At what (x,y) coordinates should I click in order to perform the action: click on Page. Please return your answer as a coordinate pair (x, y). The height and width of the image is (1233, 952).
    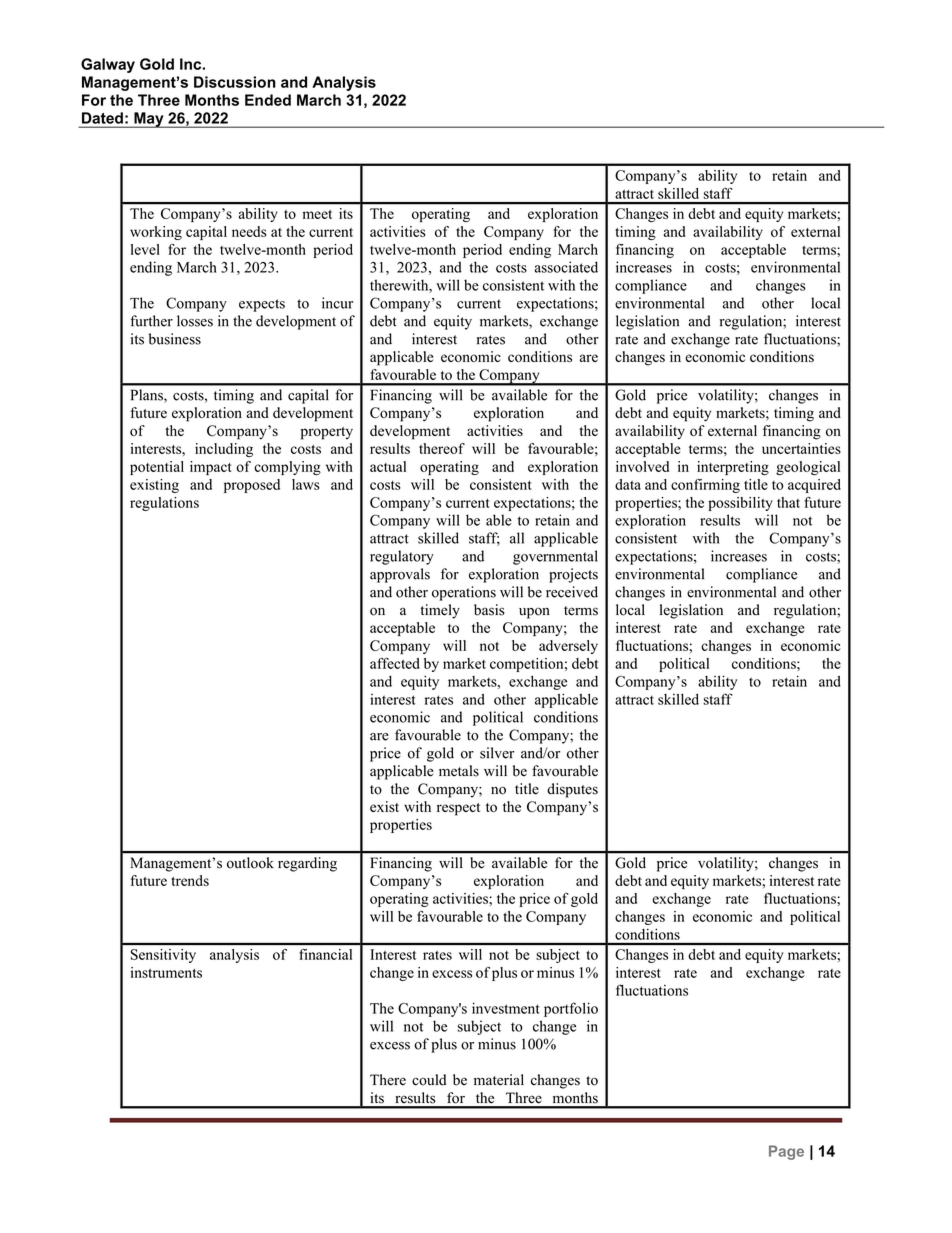
    Looking at the image, I should click on (786, 1152).
